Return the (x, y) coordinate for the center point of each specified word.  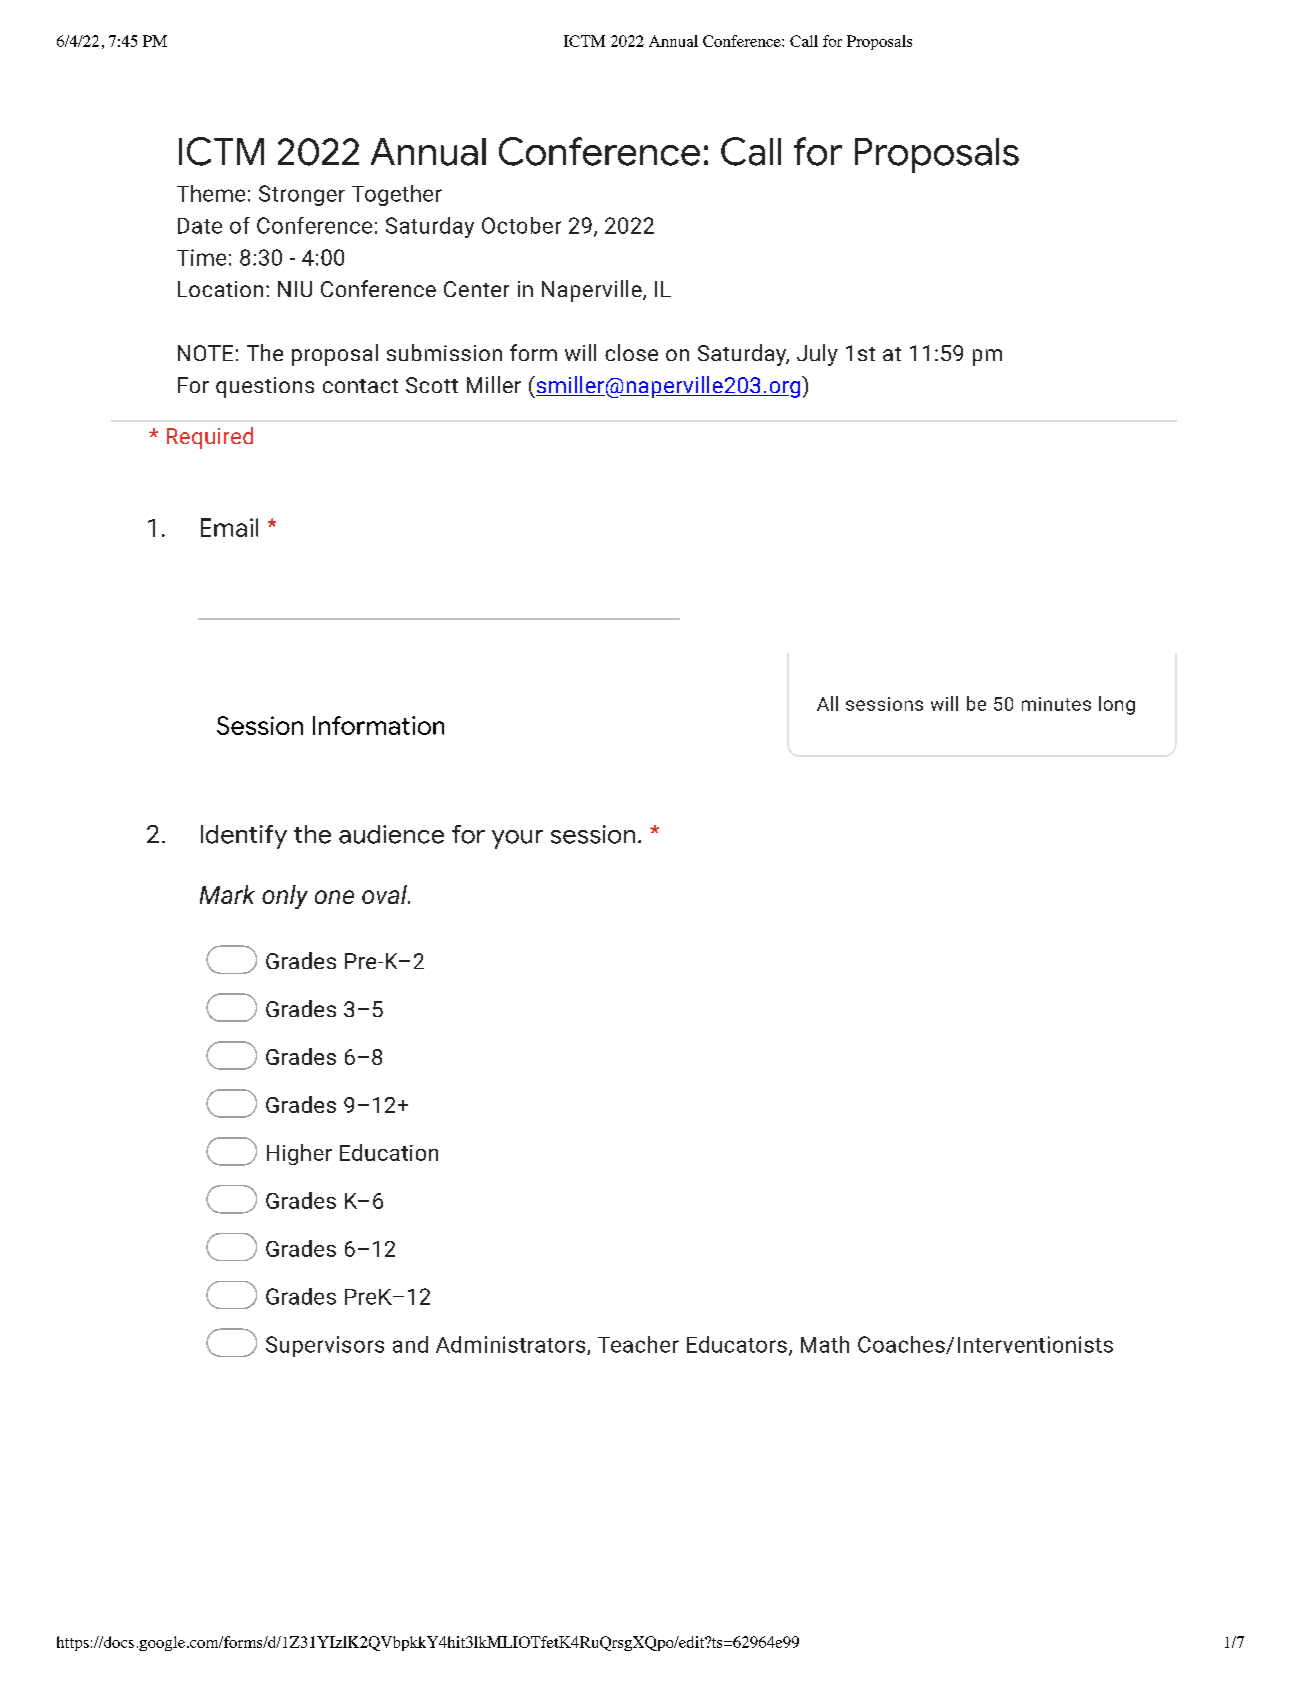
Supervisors (325, 1346)
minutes (1056, 704)
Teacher (638, 1344)
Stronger (302, 195)
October (521, 225)
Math (825, 1344)
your (517, 839)
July (817, 355)
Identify (244, 837)
